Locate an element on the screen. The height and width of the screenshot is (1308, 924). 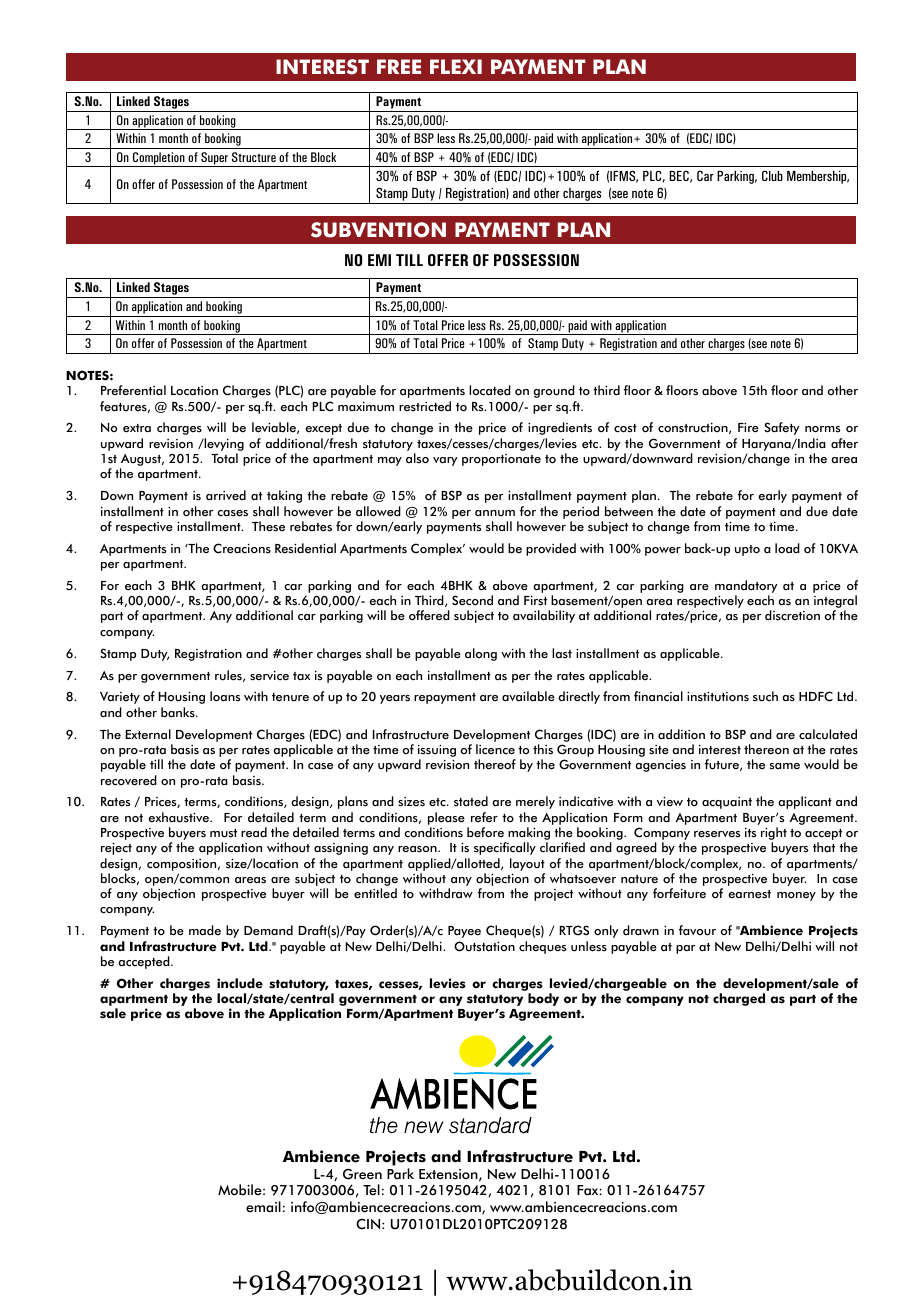
along is located at coordinates (481, 654).
